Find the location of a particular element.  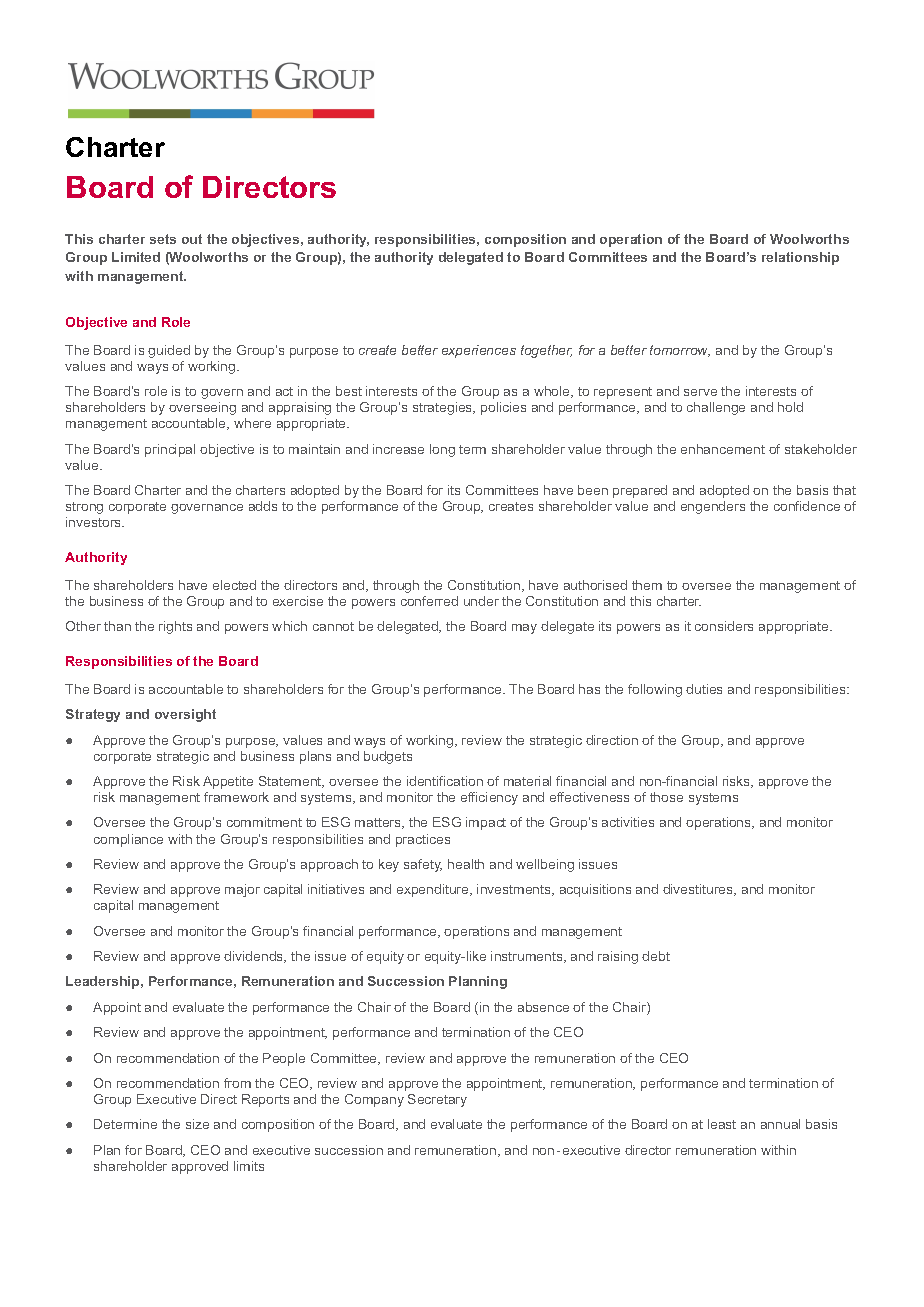

annual is located at coordinates (780, 1124).
